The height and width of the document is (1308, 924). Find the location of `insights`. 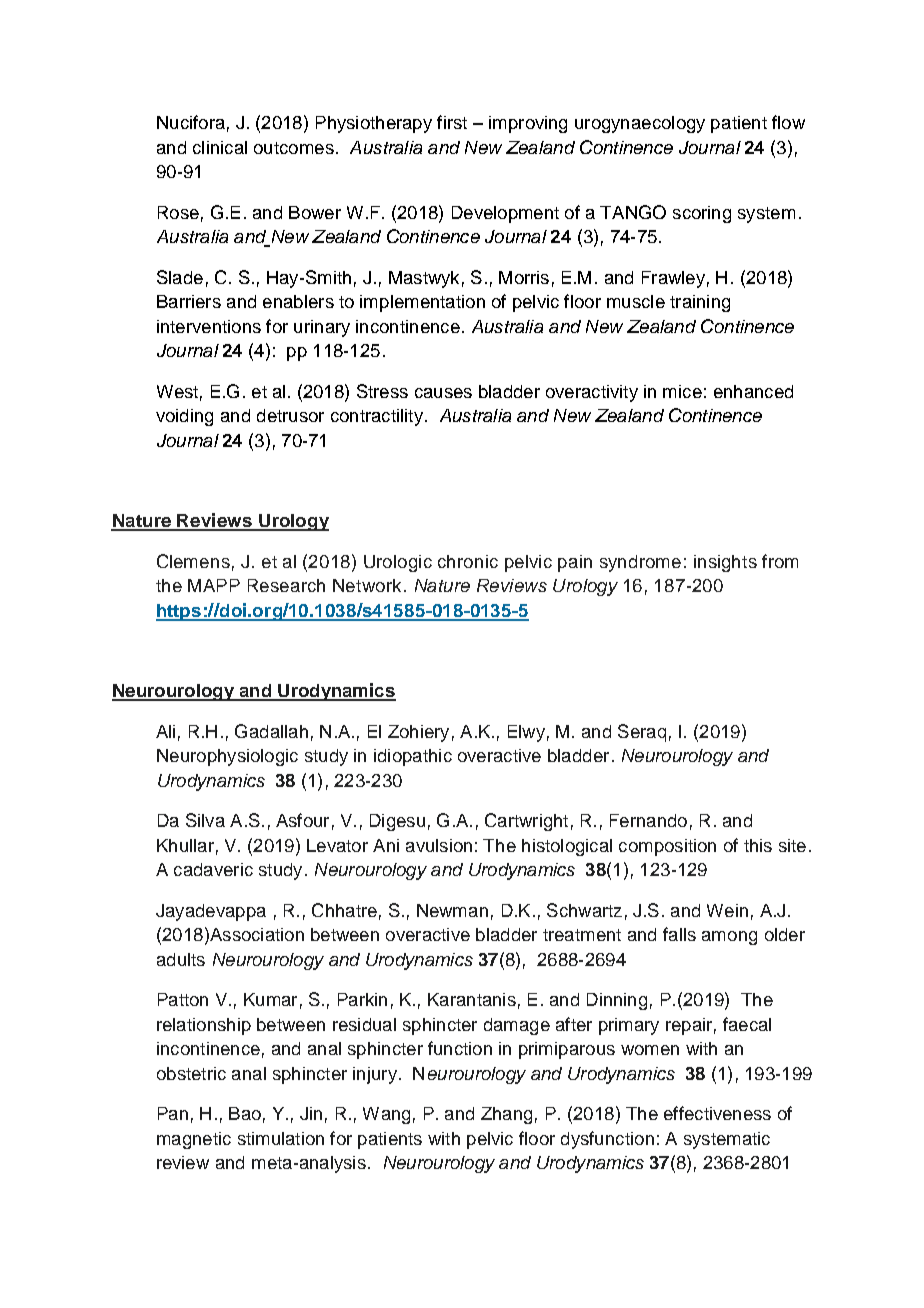

insights is located at coordinates (725, 563).
